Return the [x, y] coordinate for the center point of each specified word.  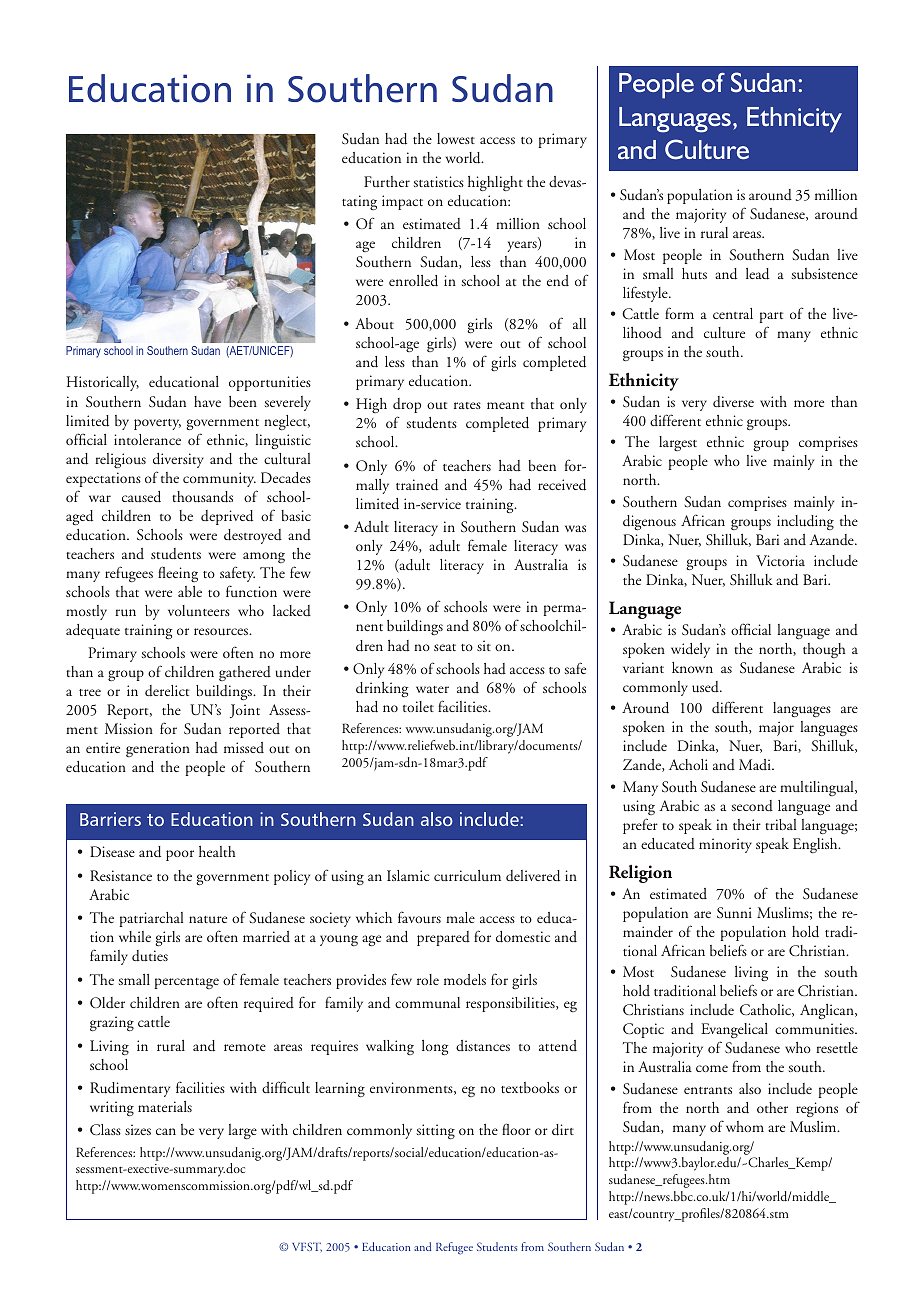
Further [387, 181]
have [207, 401]
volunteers [199, 610]
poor [180, 855]
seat [445, 647]
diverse [733, 401]
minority [725, 845]
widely [690, 650]
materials [165, 1106]
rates [467, 405]
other [772, 1107]
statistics [439, 181]
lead [757, 274]
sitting [436, 1131]
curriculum [467, 875]
